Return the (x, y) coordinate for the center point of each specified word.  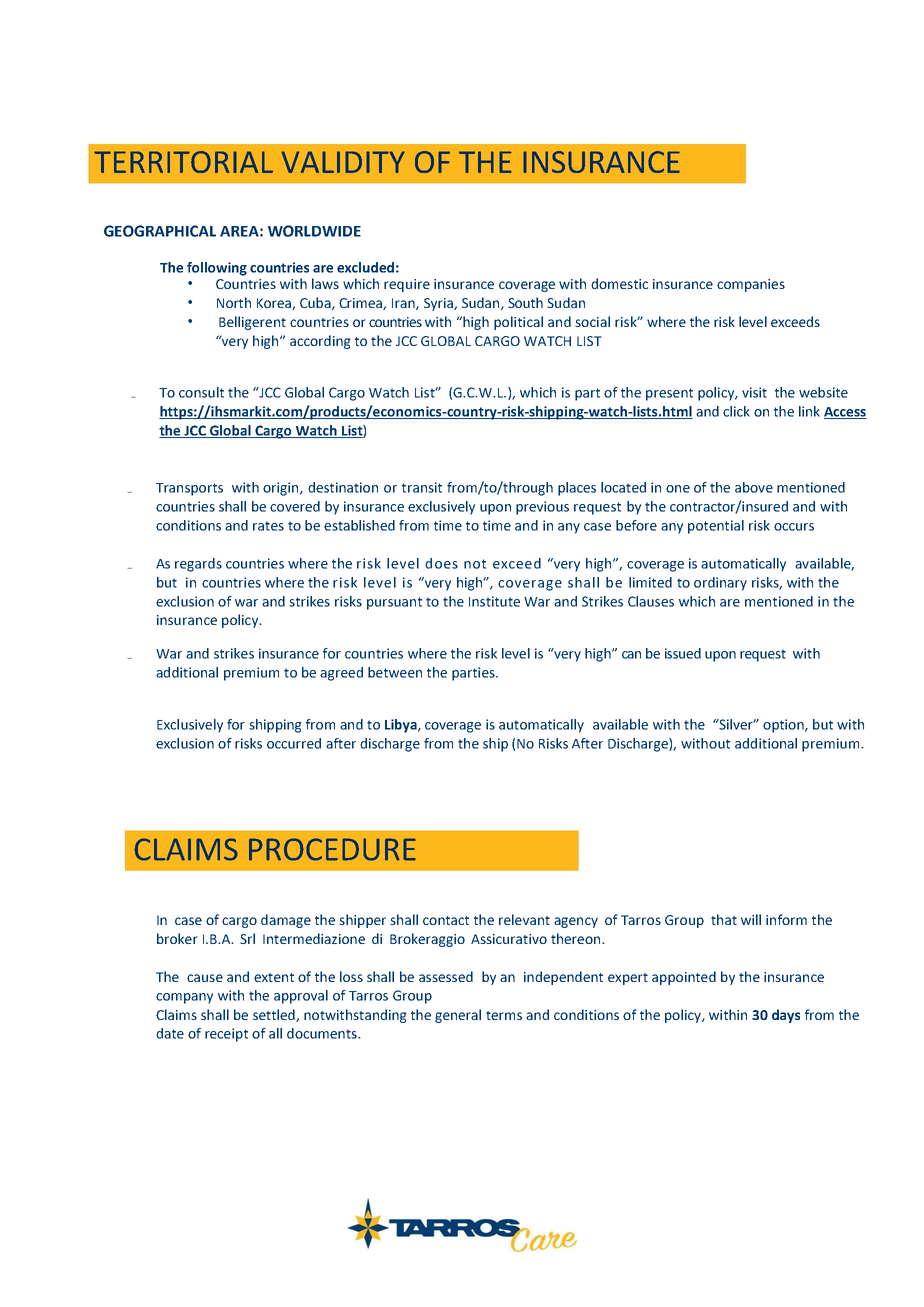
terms (504, 1015)
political (518, 323)
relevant (524, 919)
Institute (494, 601)
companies (751, 285)
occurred (294, 743)
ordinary (720, 584)
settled (275, 1015)
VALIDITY (343, 162)
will (751, 919)
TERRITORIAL (183, 162)
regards (198, 565)
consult (201, 392)
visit (754, 392)
